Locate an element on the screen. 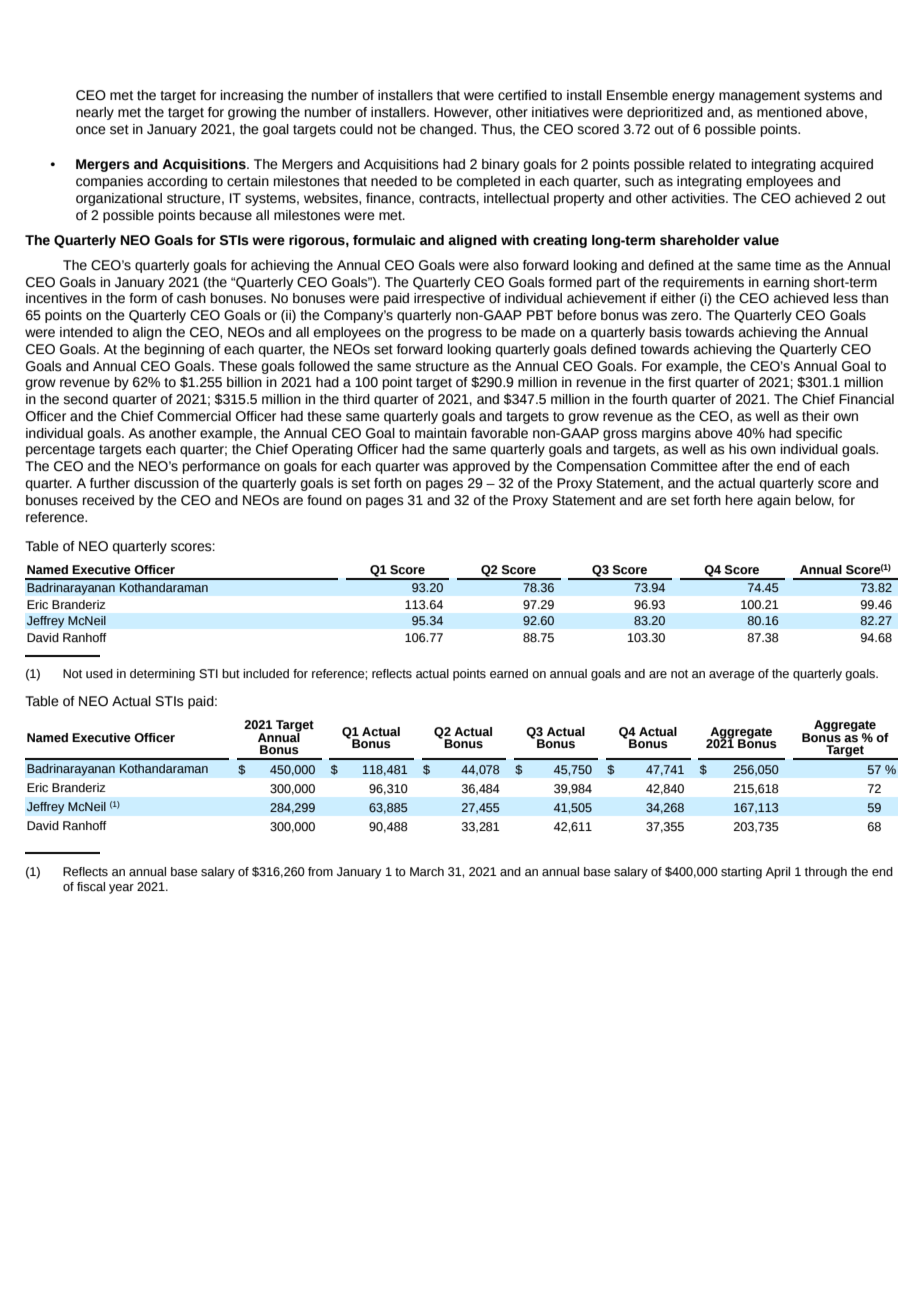 The image size is (924, 1308). changed is located at coordinates (447, 130).
